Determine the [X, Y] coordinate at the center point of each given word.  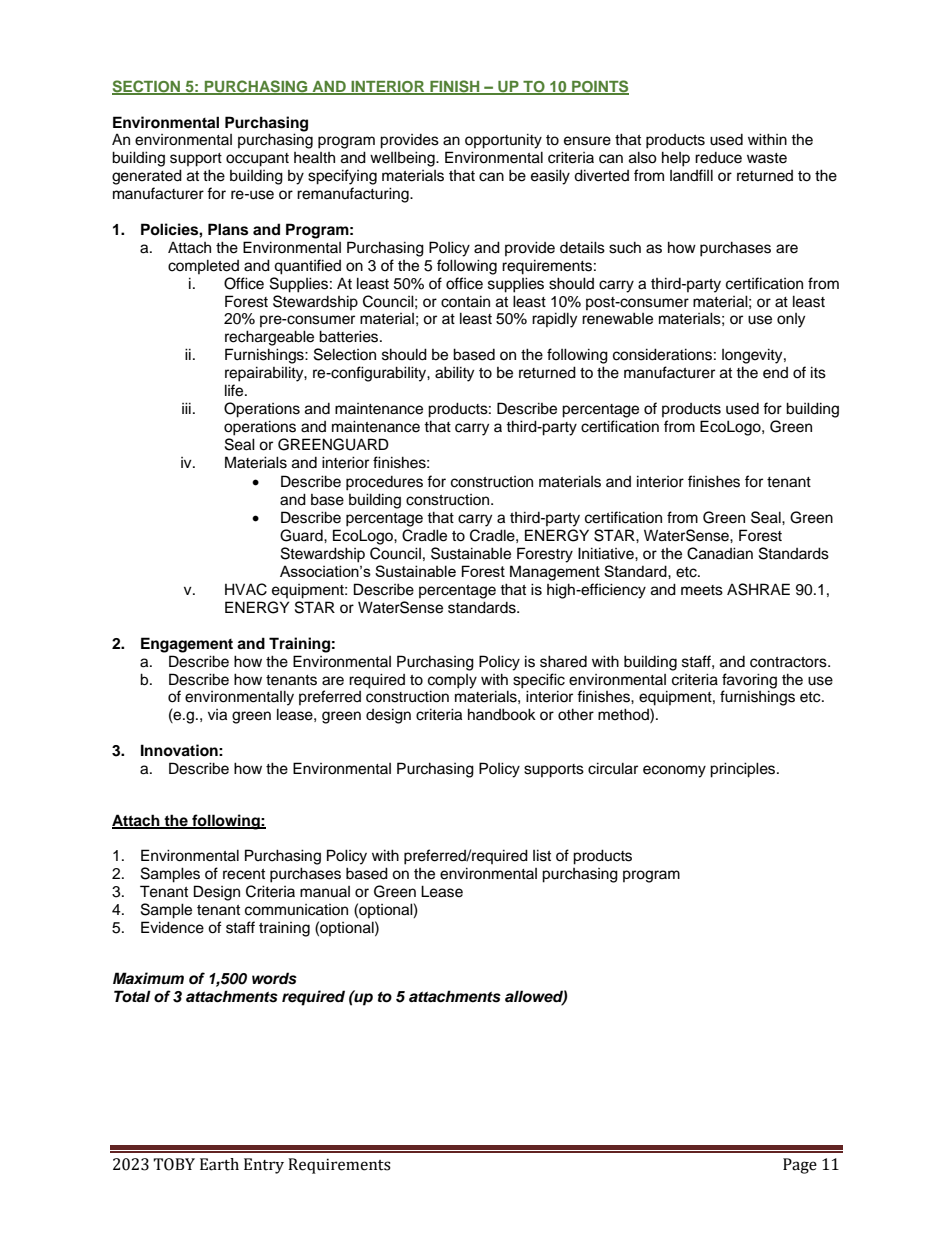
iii [186, 408]
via [217, 715]
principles [744, 770]
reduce [718, 158]
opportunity [503, 141]
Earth [219, 1164]
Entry [264, 1166]
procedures [384, 483]
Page [800, 1166]
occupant [257, 160]
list [542, 855]
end [775, 373]
